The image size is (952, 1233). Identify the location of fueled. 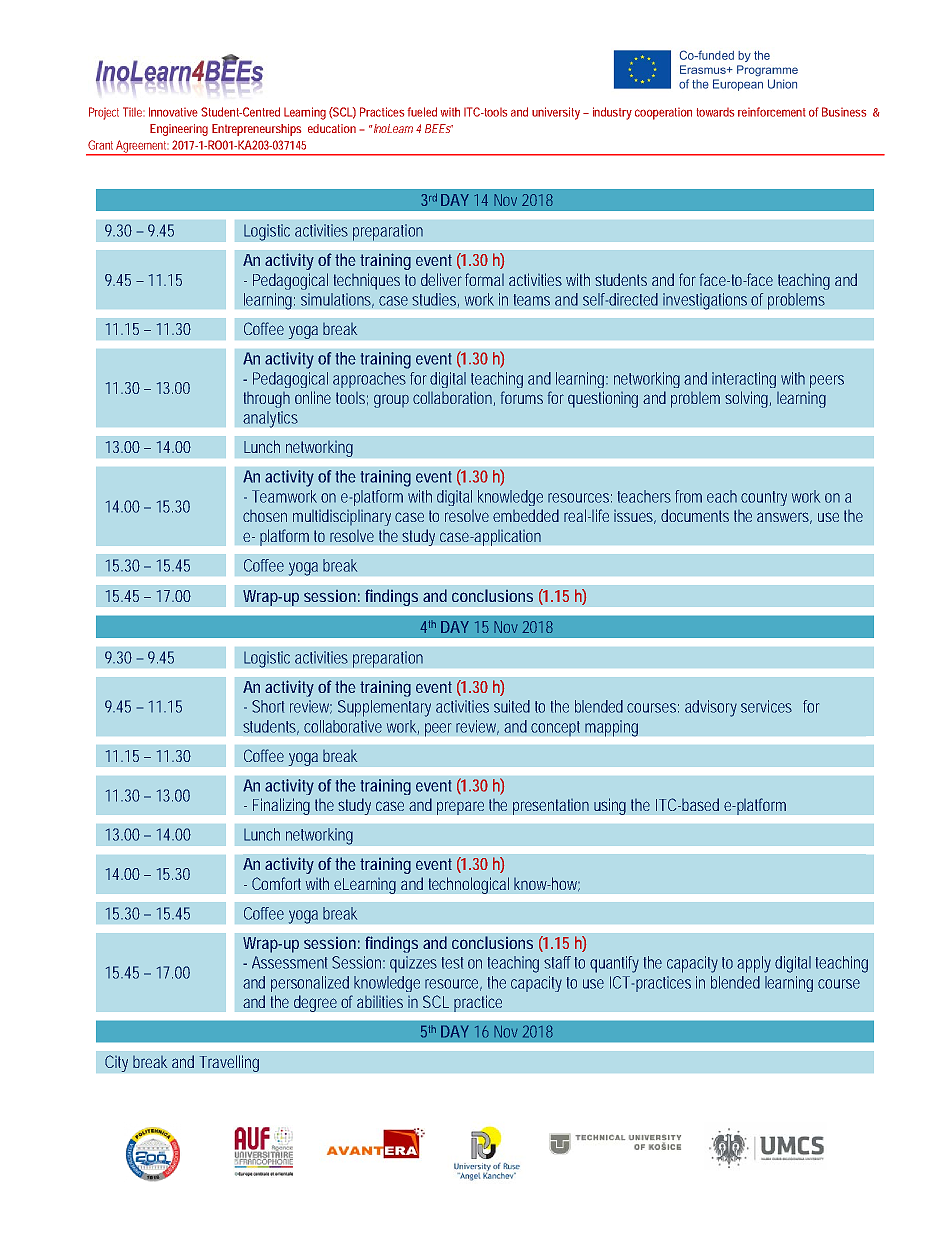
(422, 112).
